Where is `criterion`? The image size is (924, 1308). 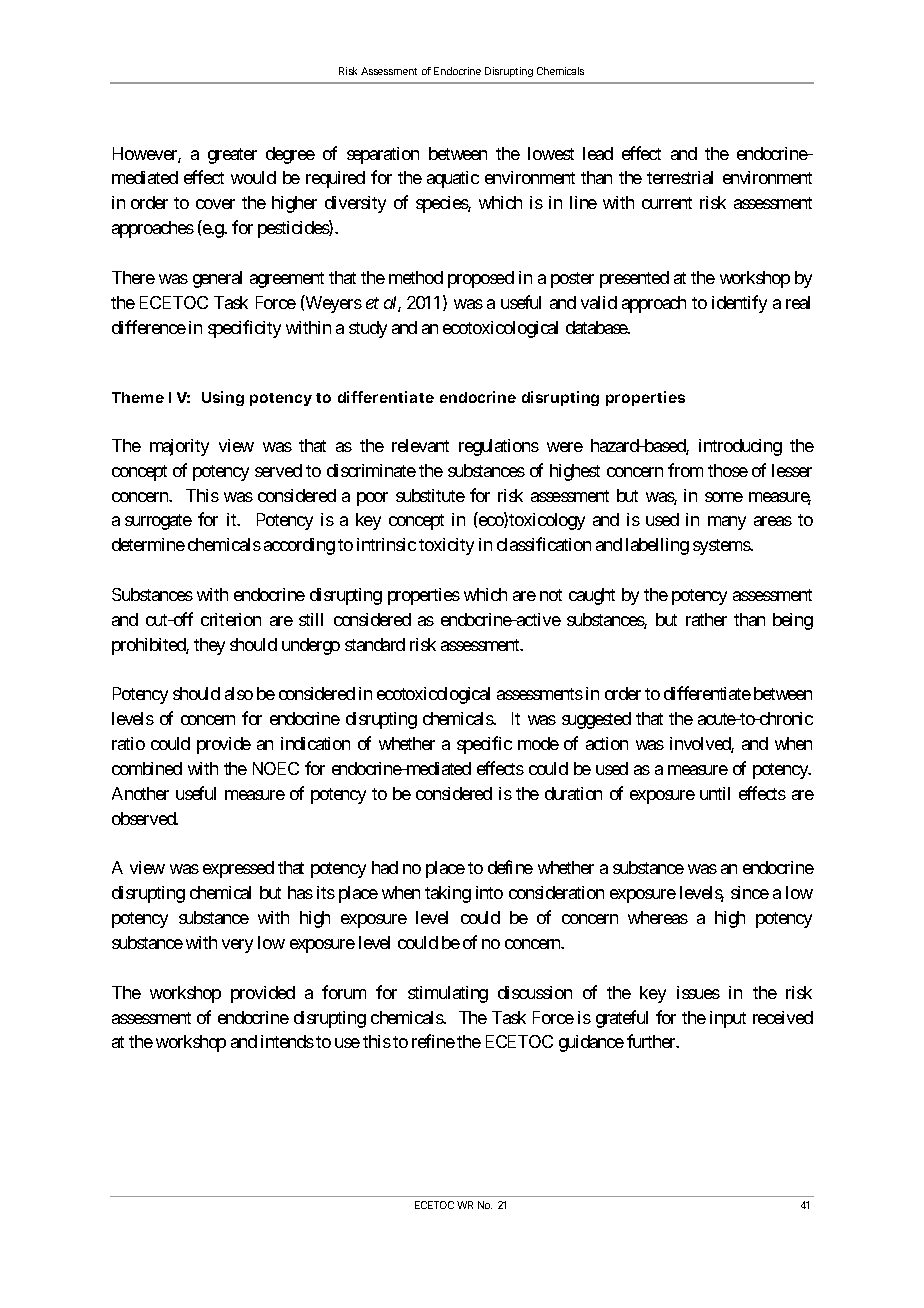
criterion is located at coordinates (231, 619).
